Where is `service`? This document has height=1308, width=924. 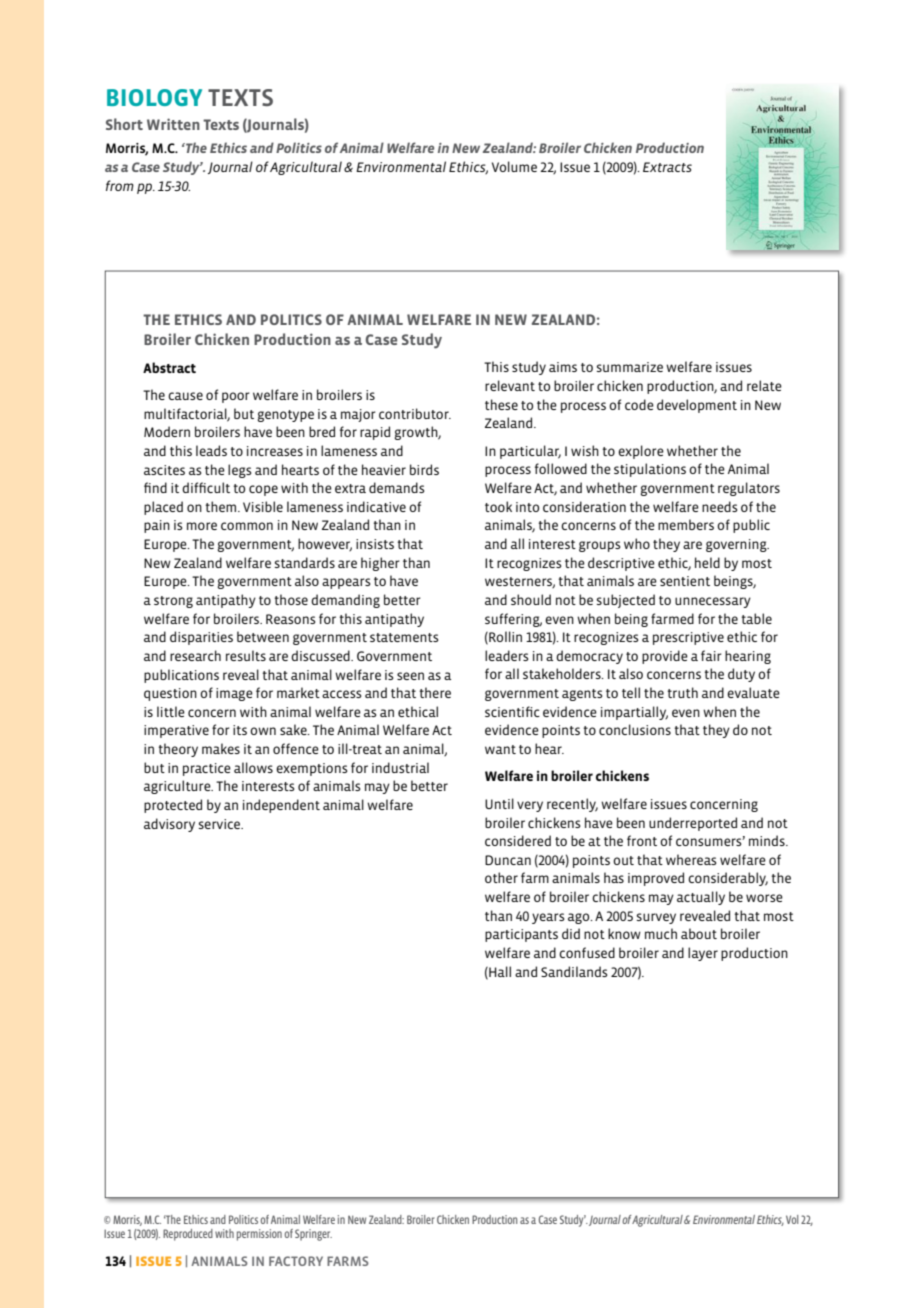
service is located at coordinates (220, 824).
